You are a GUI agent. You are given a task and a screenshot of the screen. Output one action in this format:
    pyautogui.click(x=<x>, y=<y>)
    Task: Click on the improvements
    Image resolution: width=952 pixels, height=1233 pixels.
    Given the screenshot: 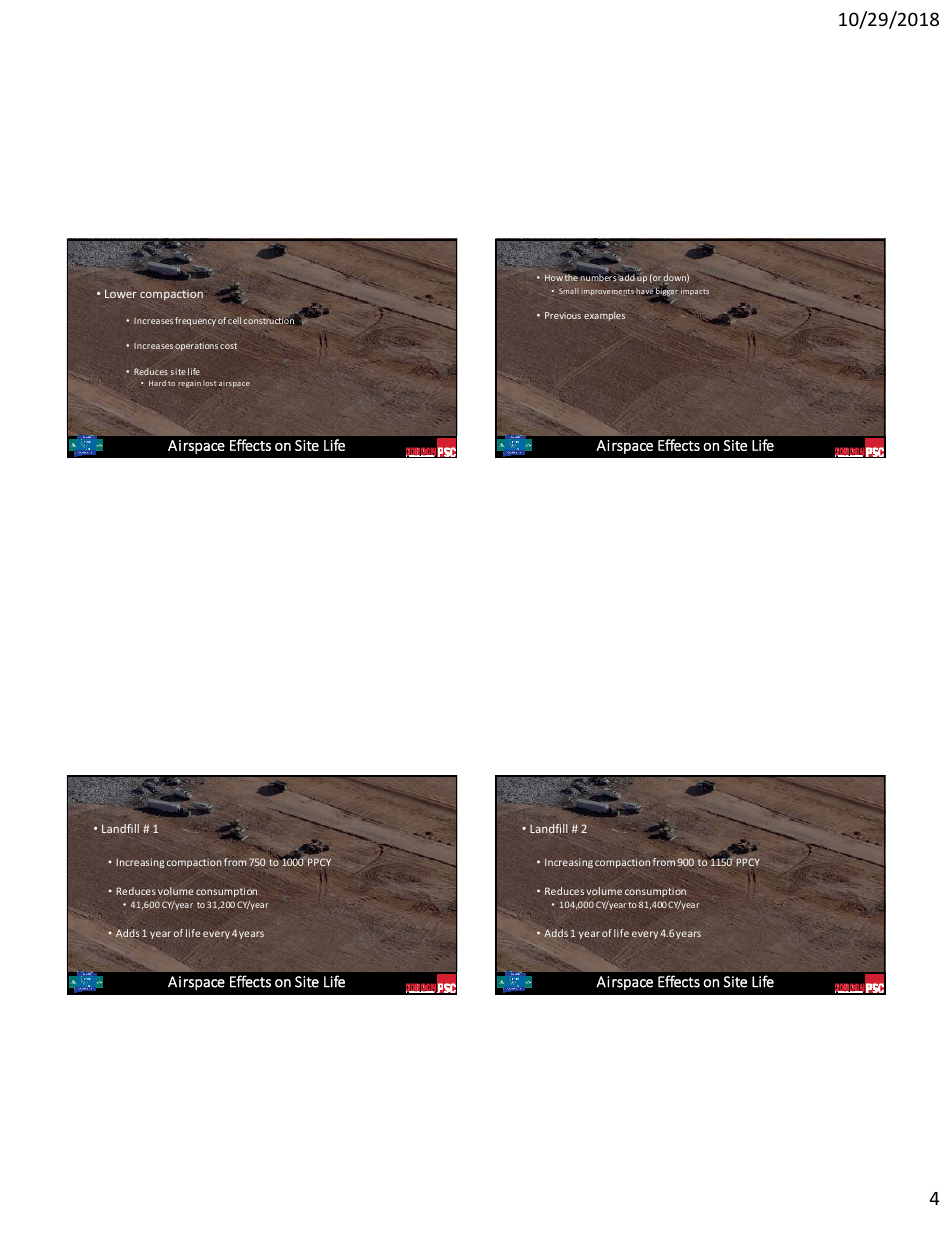 What is the action you would take?
    pyautogui.click(x=608, y=292)
